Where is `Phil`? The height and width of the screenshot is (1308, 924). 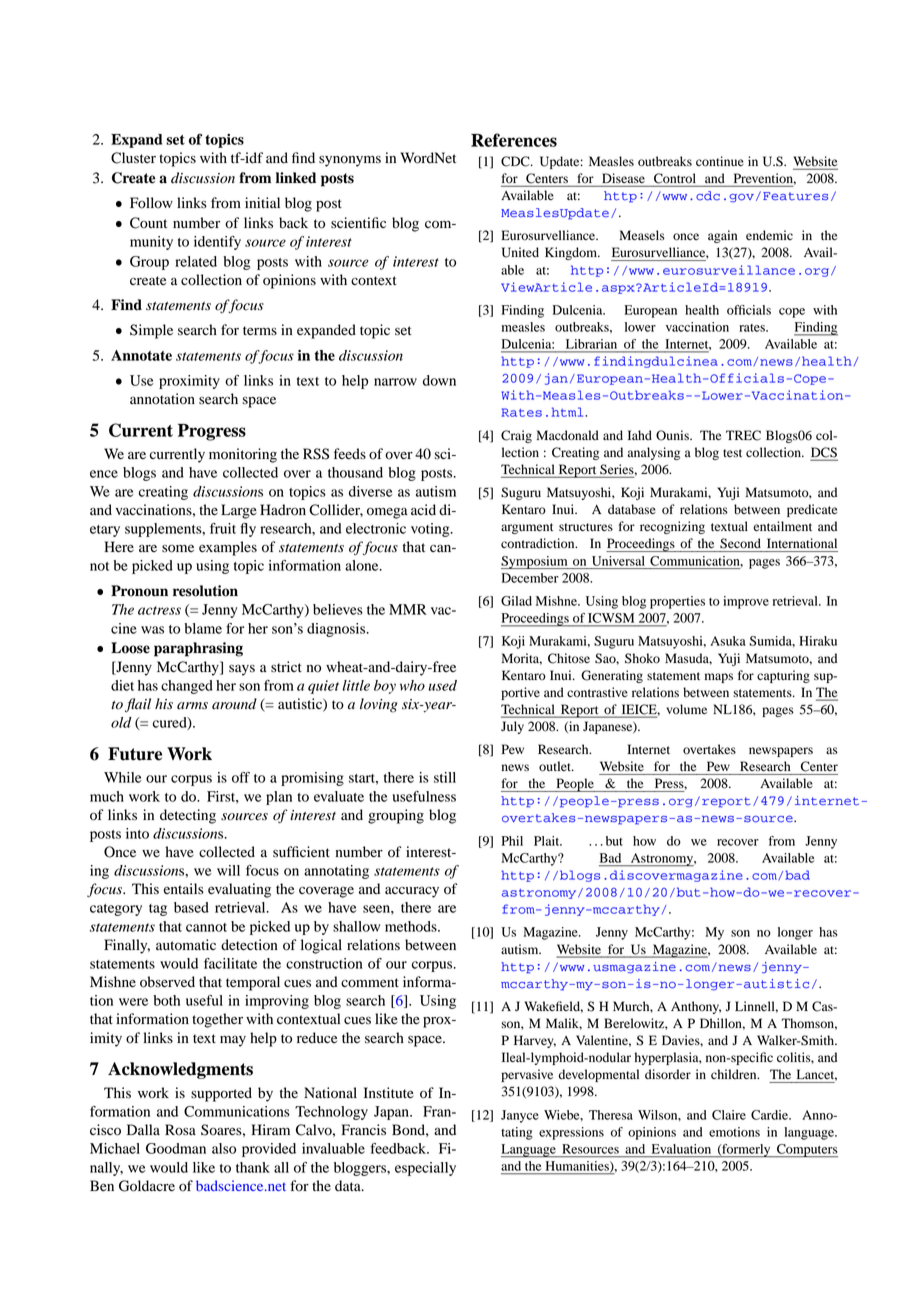
Phil is located at coordinates (512, 841).
